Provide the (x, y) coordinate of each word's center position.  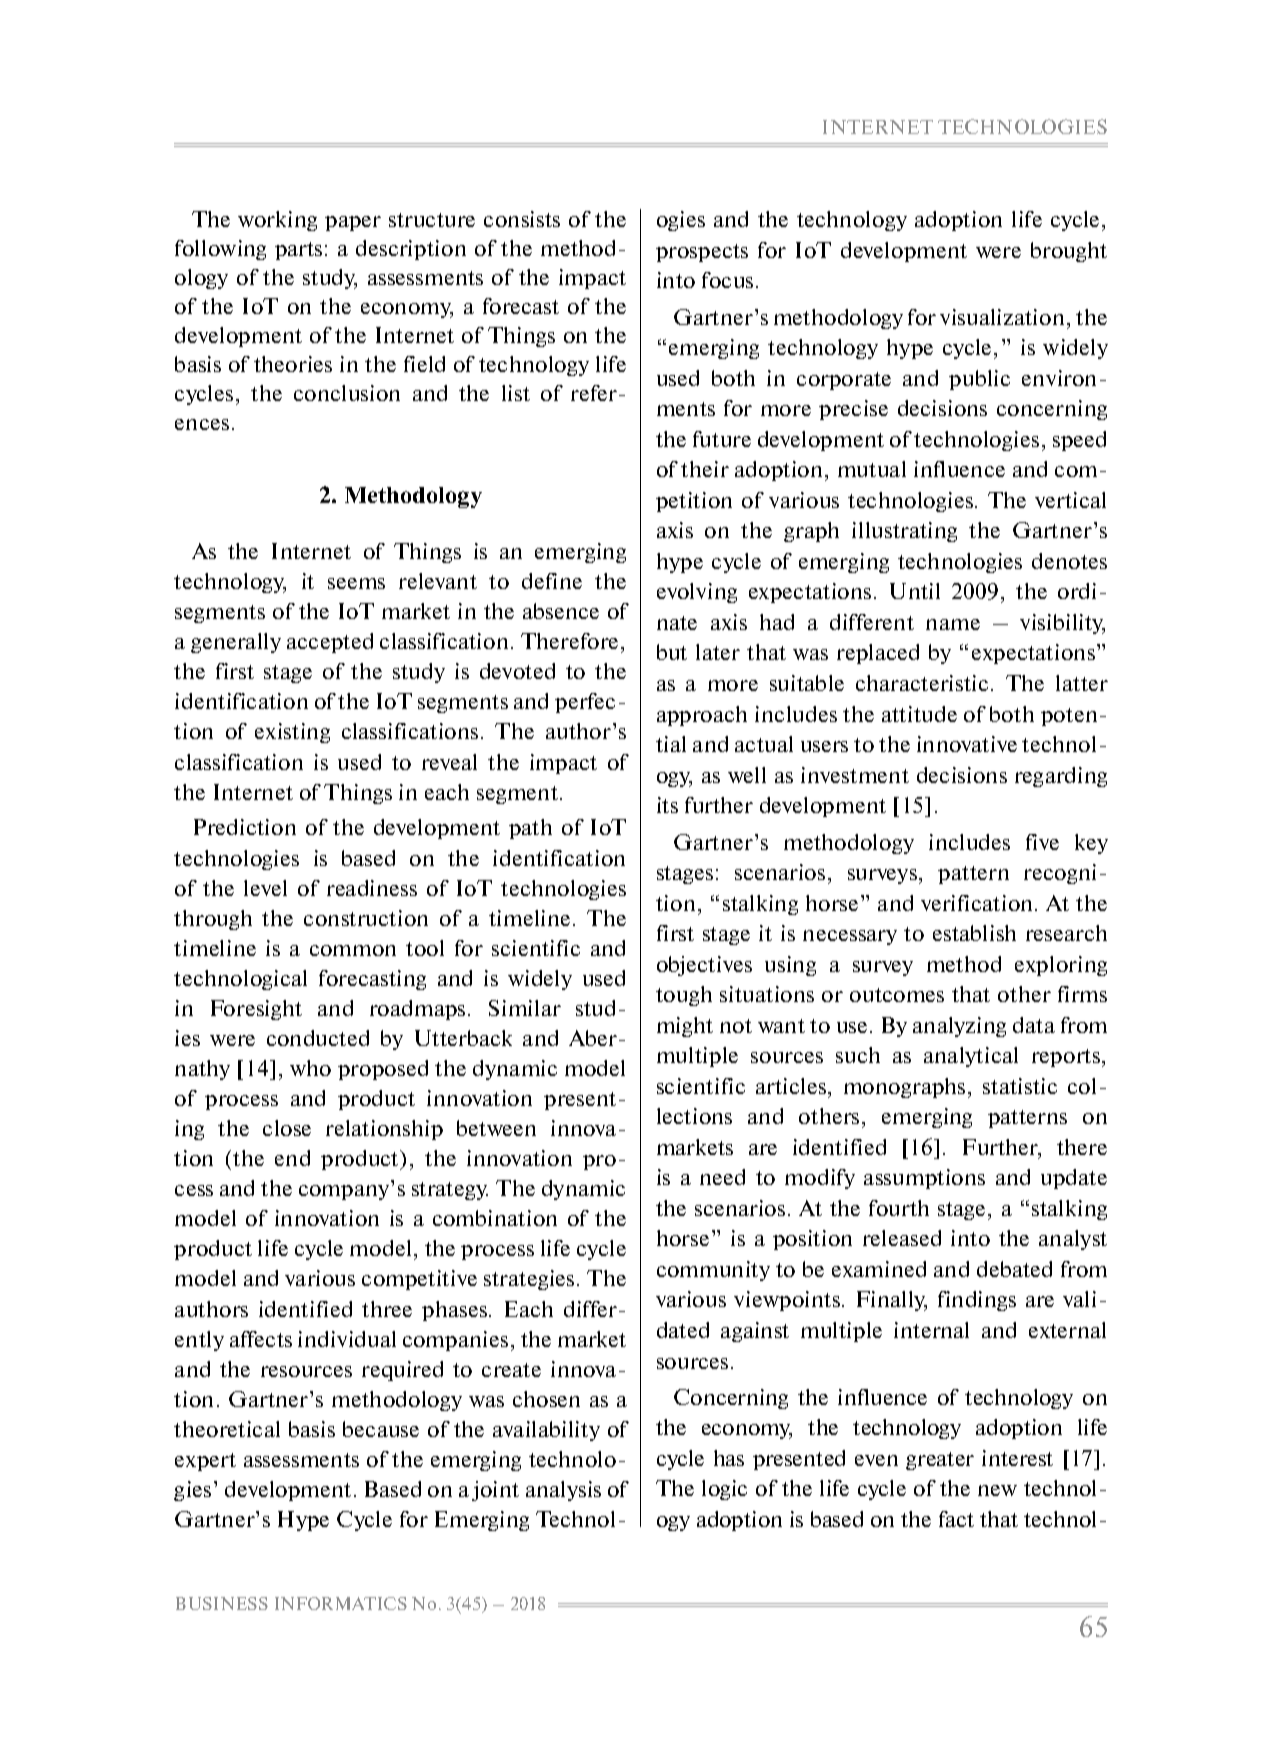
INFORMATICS (341, 1603)
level (265, 888)
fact (956, 1519)
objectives (704, 966)
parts (298, 251)
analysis (563, 1491)
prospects (702, 253)
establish (974, 933)
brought (1069, 252)
